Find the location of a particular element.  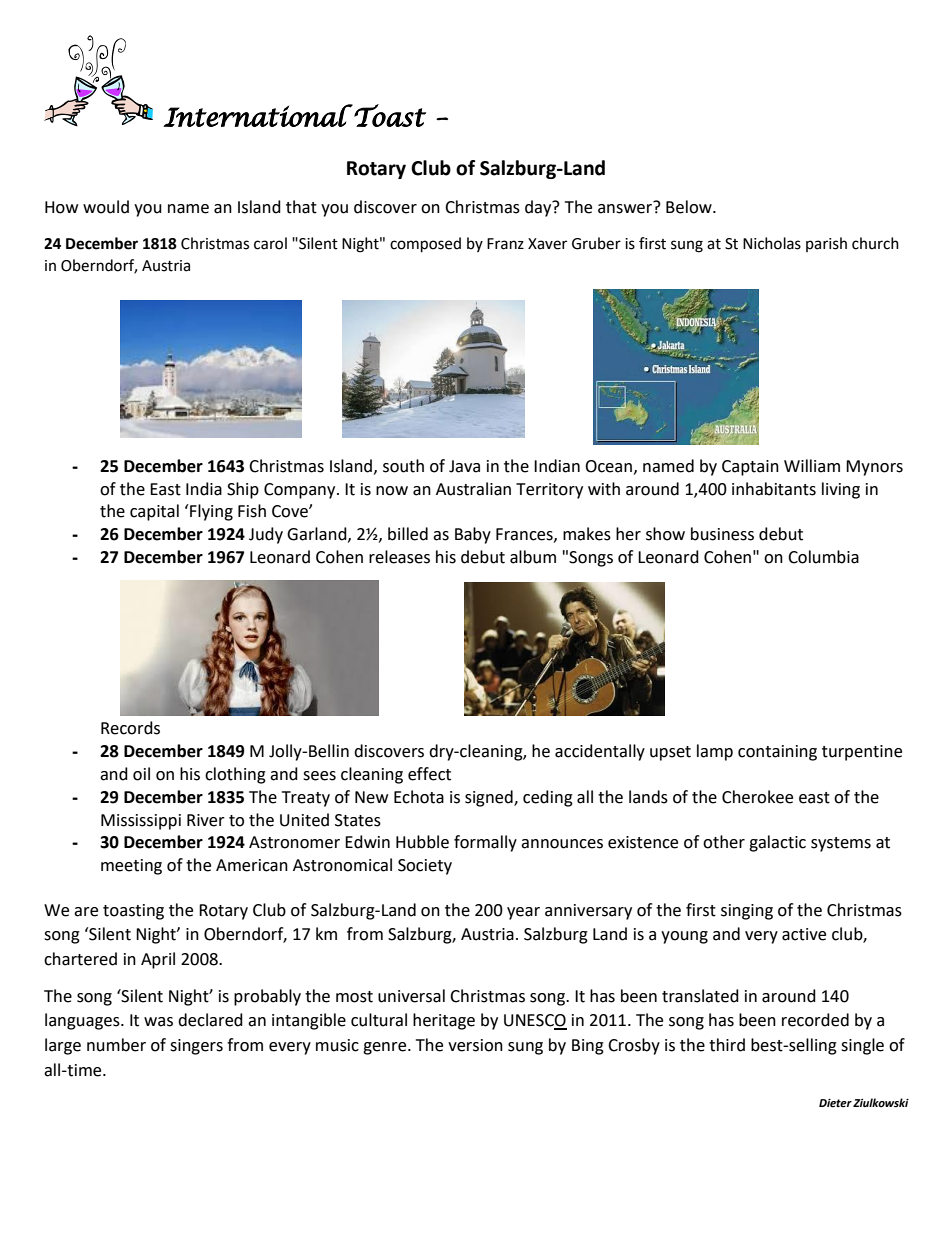

capital is located at coordinates (154, 512).
